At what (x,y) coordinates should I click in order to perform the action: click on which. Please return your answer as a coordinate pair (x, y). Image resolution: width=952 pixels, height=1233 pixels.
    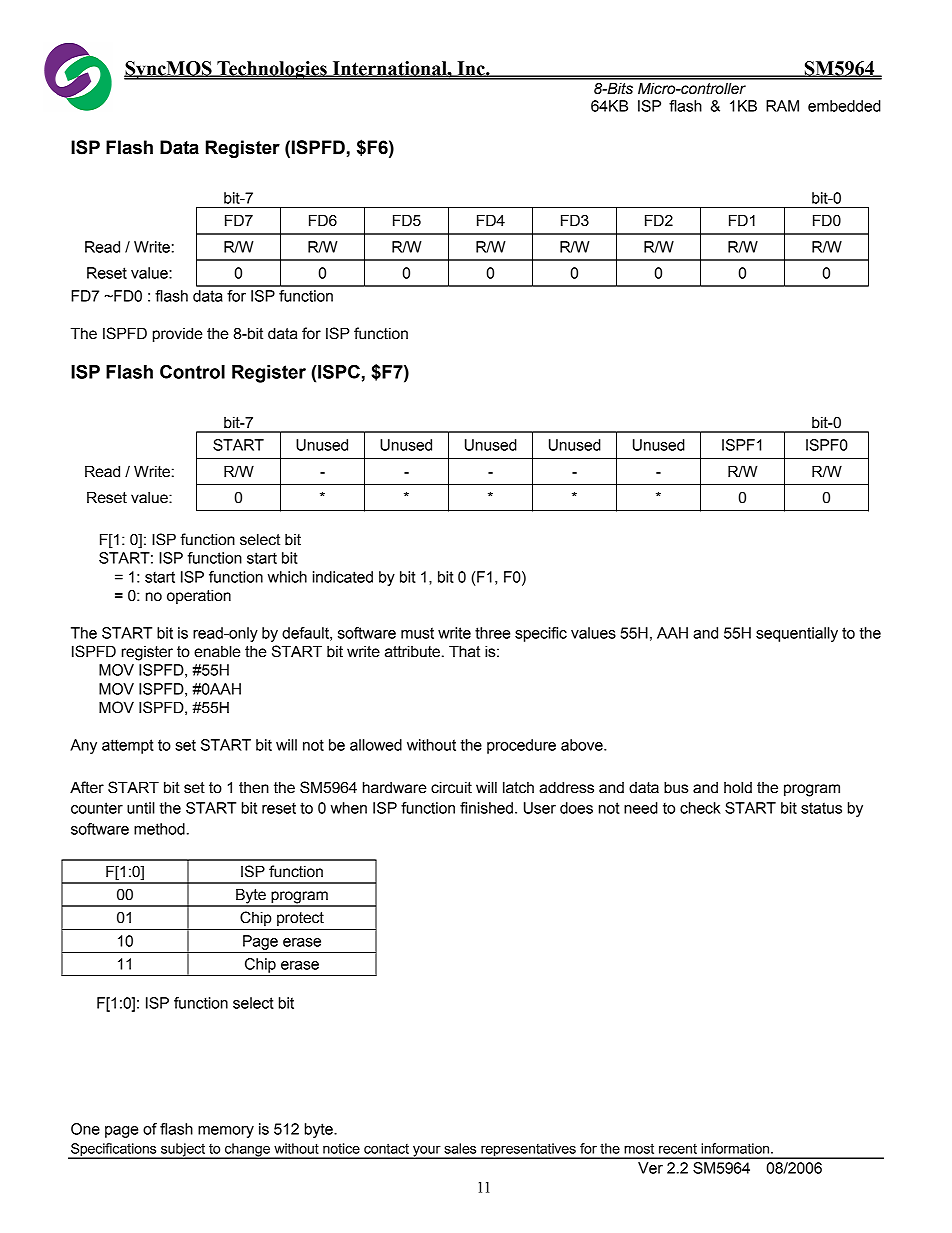
    Looking at the image, I should click on (287, 577).
